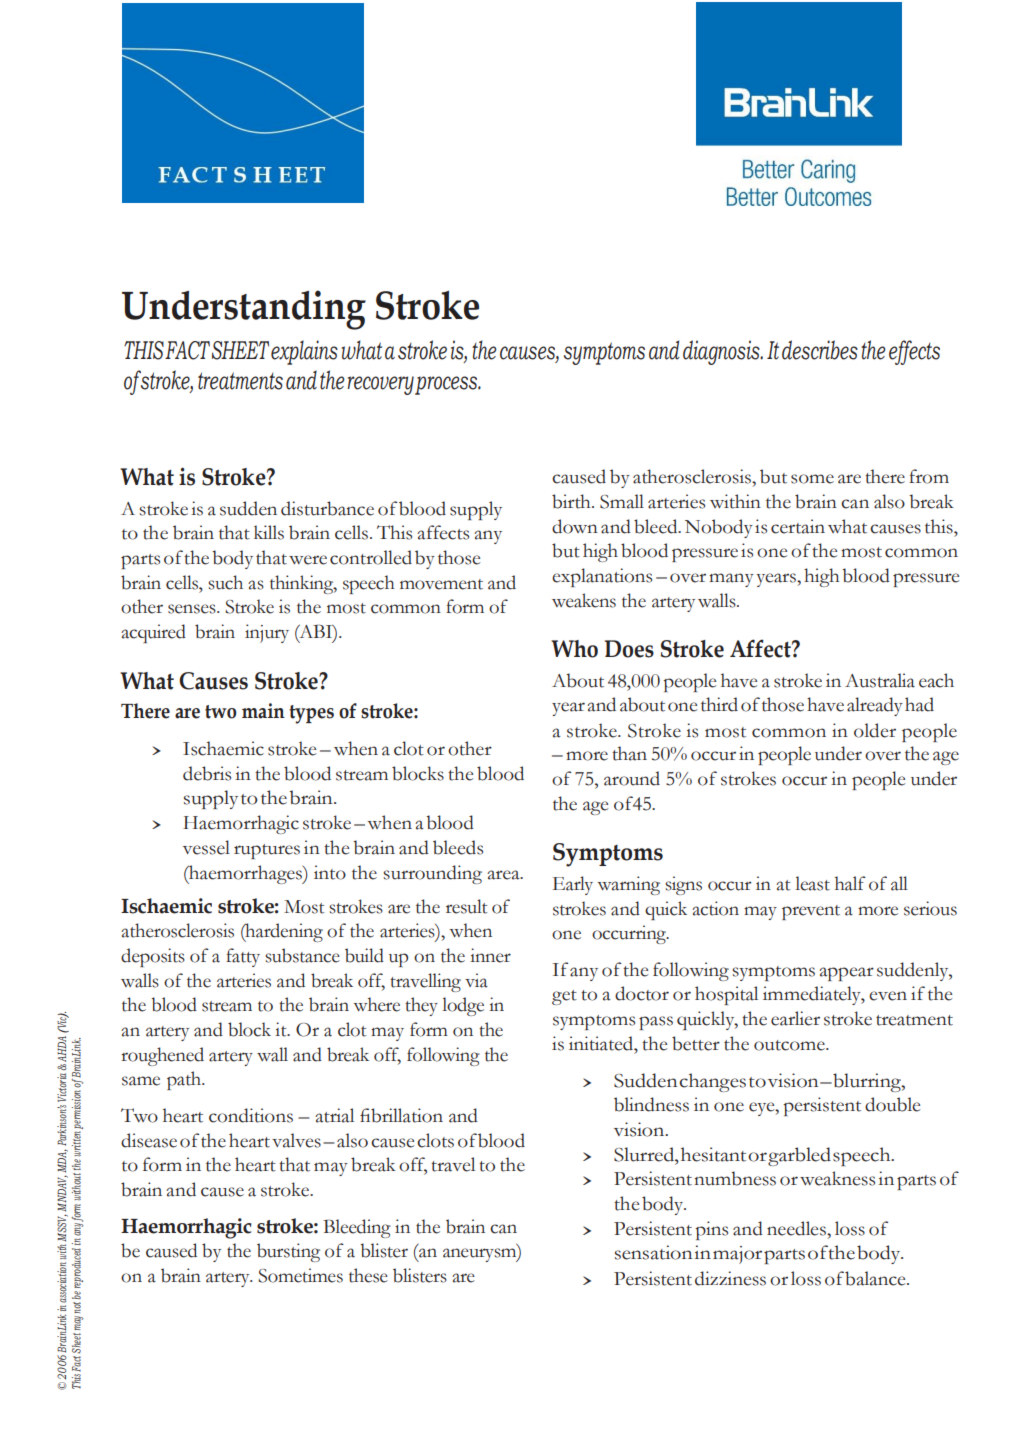 The height and width of the image is (1442, 1020). What do you see at coordinates (206, 847) in the image?
I see `vessel` at bounding box center [206, 847].
